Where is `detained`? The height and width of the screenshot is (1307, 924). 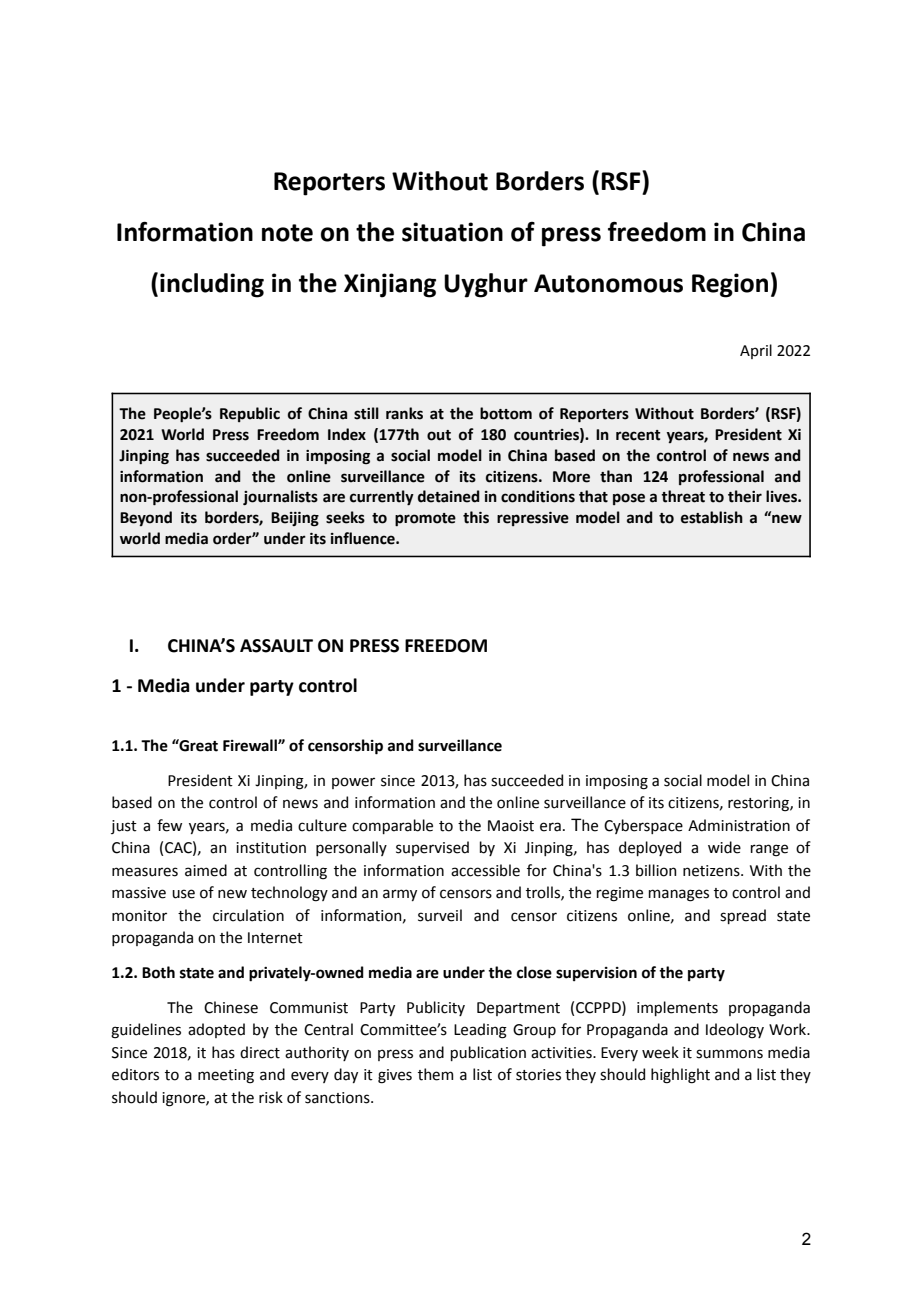 detained is located at coordinates (449, 496).
